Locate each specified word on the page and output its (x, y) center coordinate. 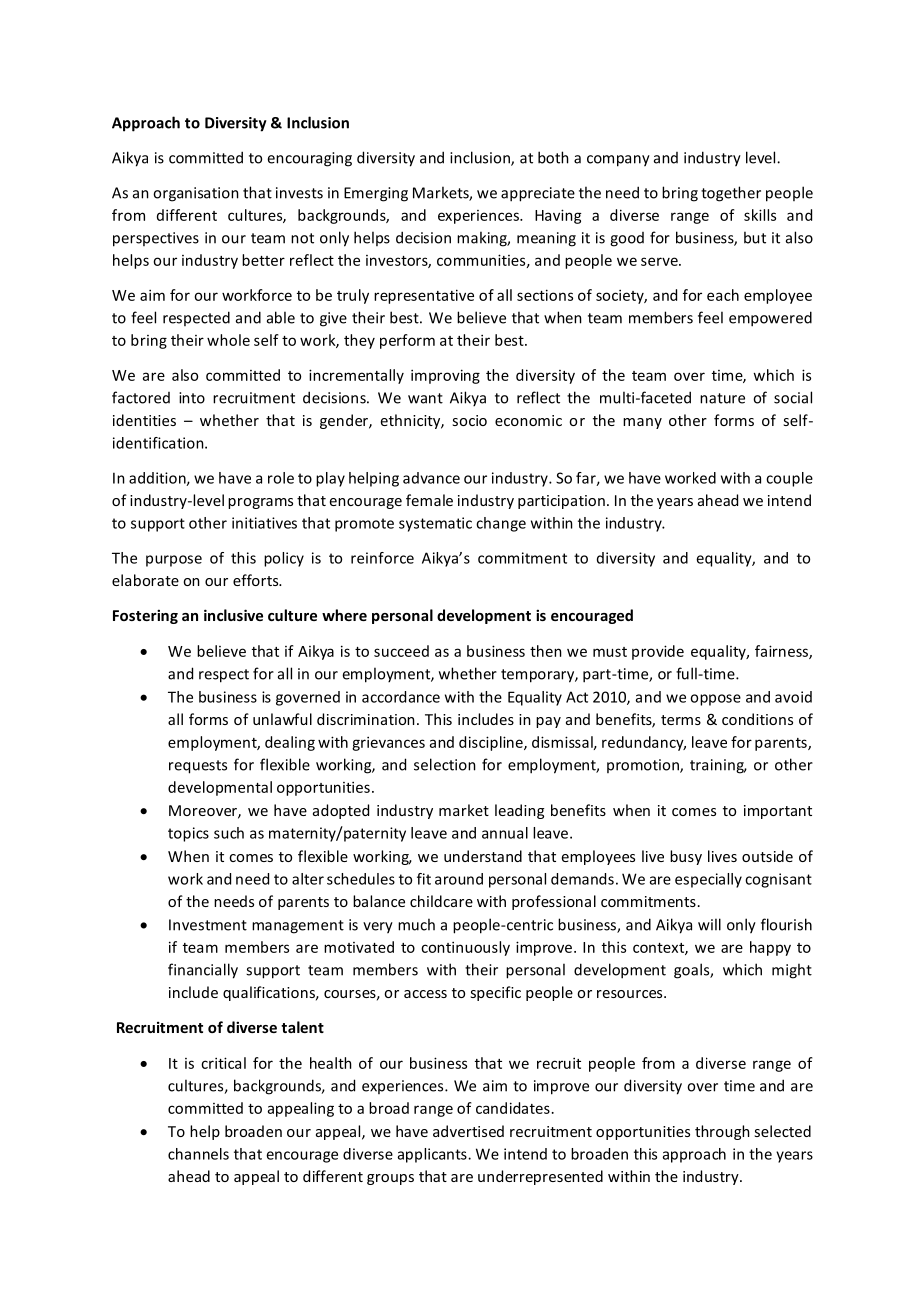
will (709, 924)
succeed (401, 651)
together (731, 194)
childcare (441, 901)
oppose (715, 700)
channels (198, 1154)
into (192, 398)
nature (722, 398)
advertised (468, 1131)
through (722, 1132)
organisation (196, 194)
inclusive (233, 615)
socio (469, 420)
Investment (208, 925)
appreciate (538, 194)
